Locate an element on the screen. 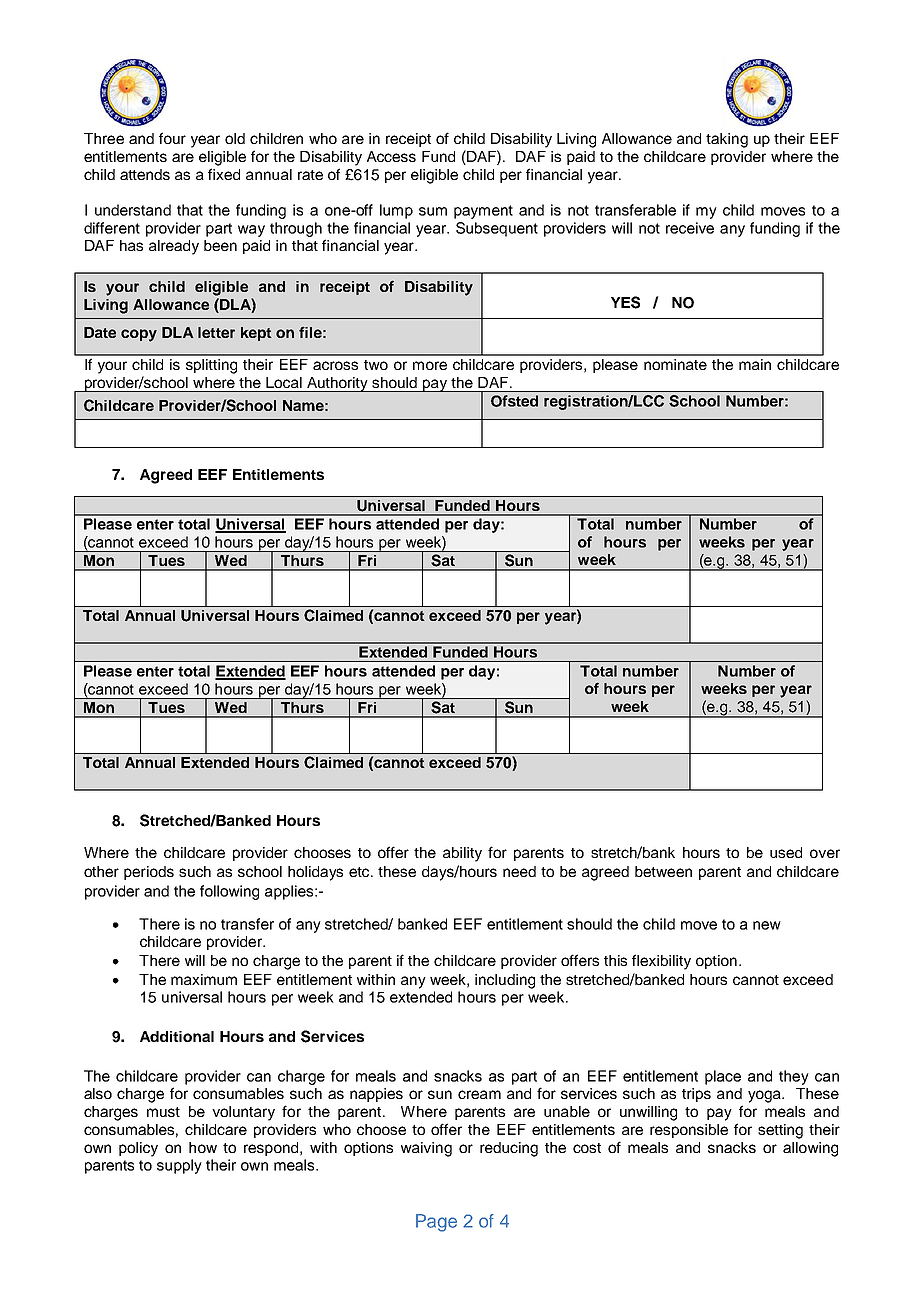 Image resolution: width=924 pixels, height=1308 pixels. need is located at coordinates (519, 871).
